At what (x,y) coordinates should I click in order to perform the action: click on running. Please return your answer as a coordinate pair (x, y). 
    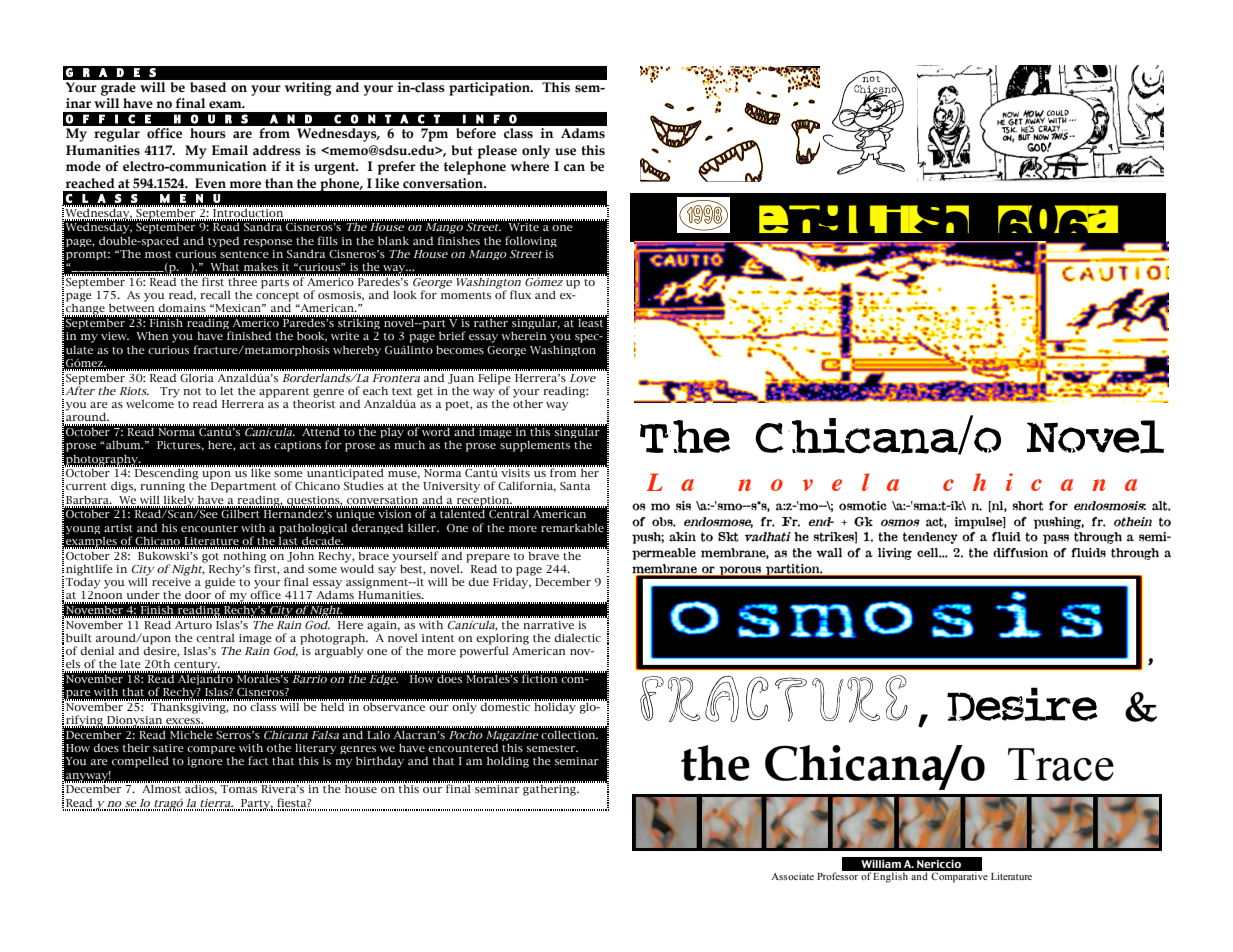
    Looking at the image, I should click on (162, 487).
